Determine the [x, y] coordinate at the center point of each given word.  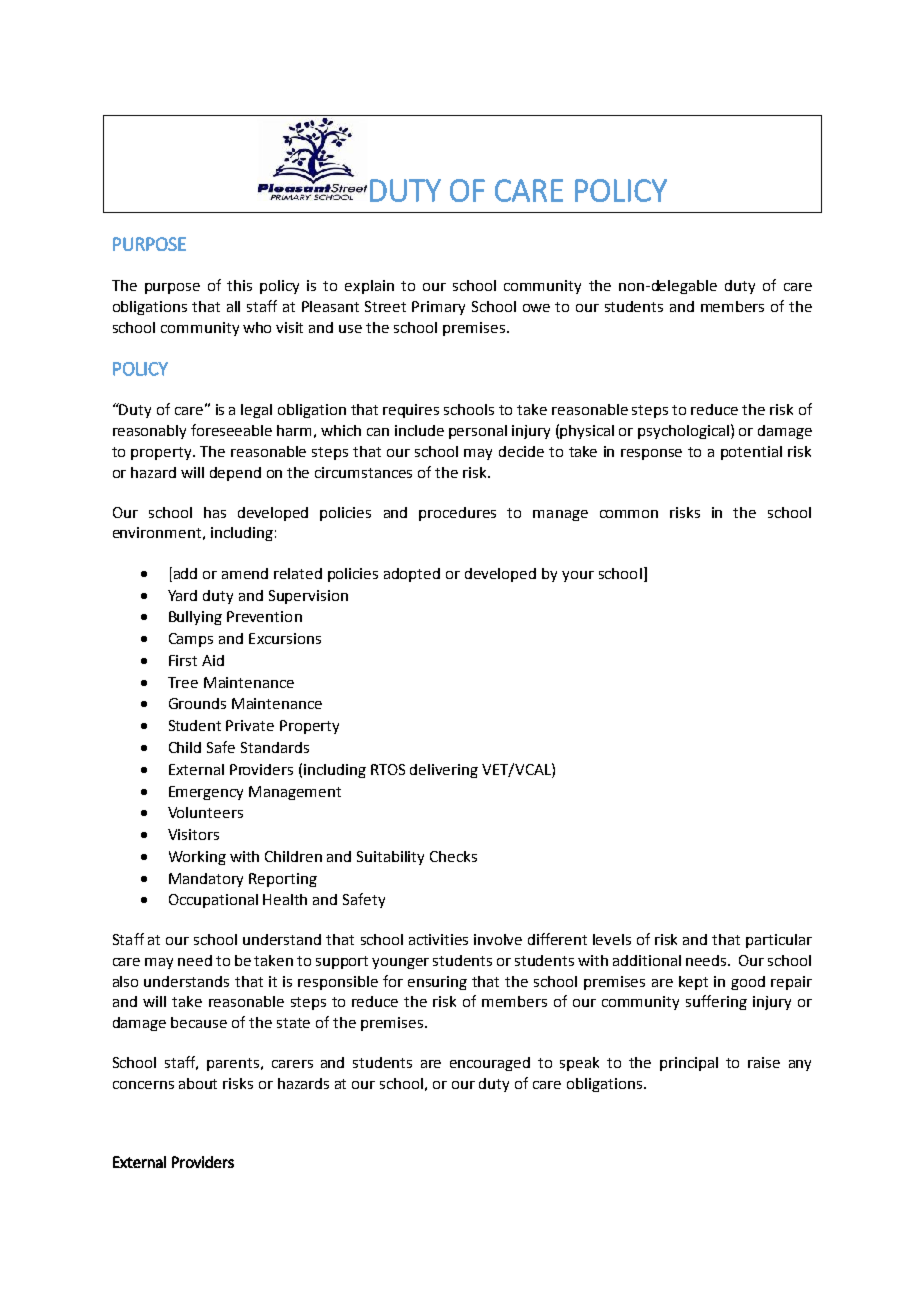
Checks [453, 856]
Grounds [197, 703]
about [198, 1083]
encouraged [490, 1064]
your [578, 576]
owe [536, 308]
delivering [444, 771]
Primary [438, 308]
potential [751, 453]
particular [779, 941]
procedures [457, 514]
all [233, 306]
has [215, 512]
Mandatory [206, 880]
